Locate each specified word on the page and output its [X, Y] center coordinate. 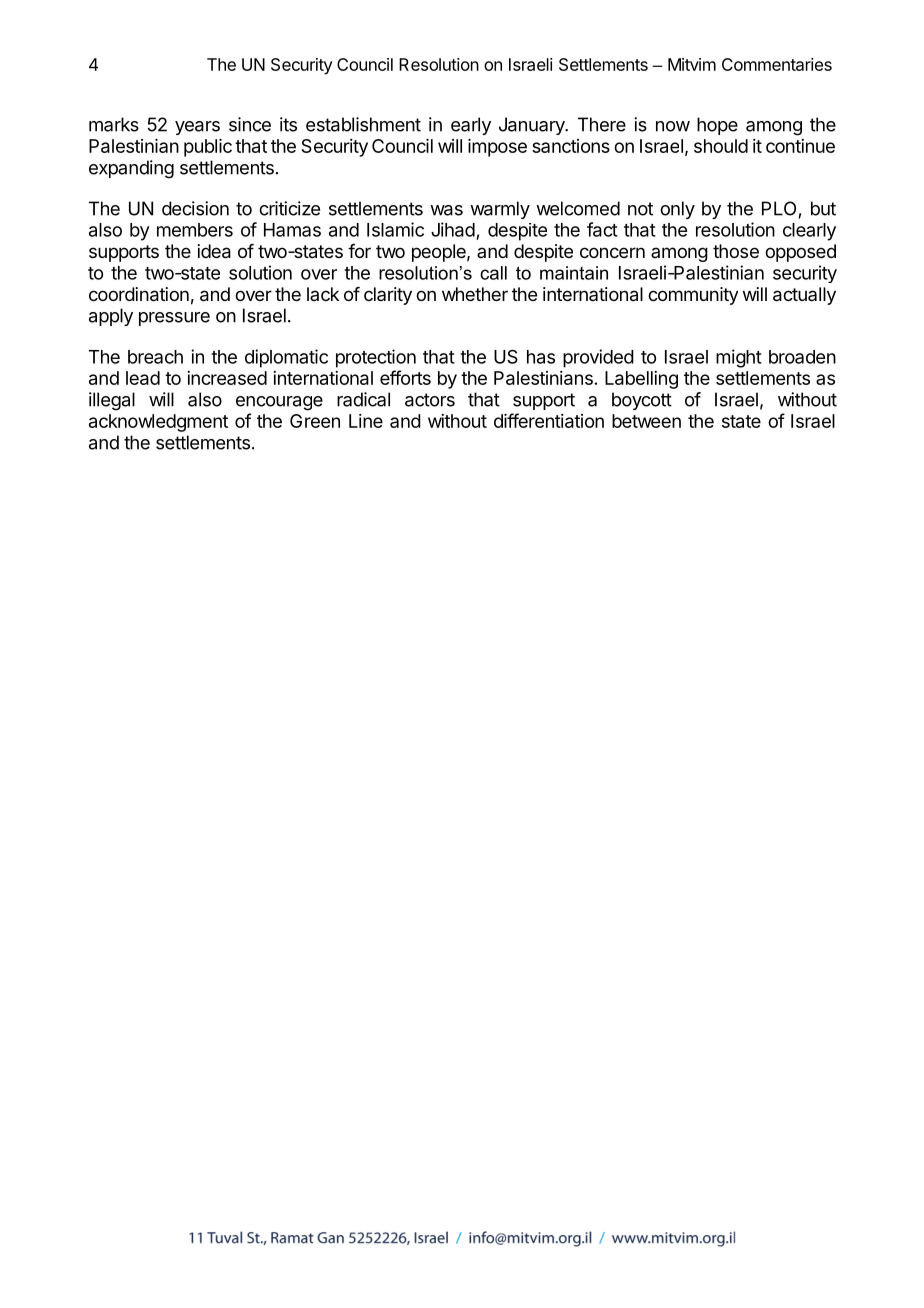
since [250, 124]
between [646, 421]
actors [430, 400]
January [533, 126]
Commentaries [777, 64]
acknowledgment [158, 423]
